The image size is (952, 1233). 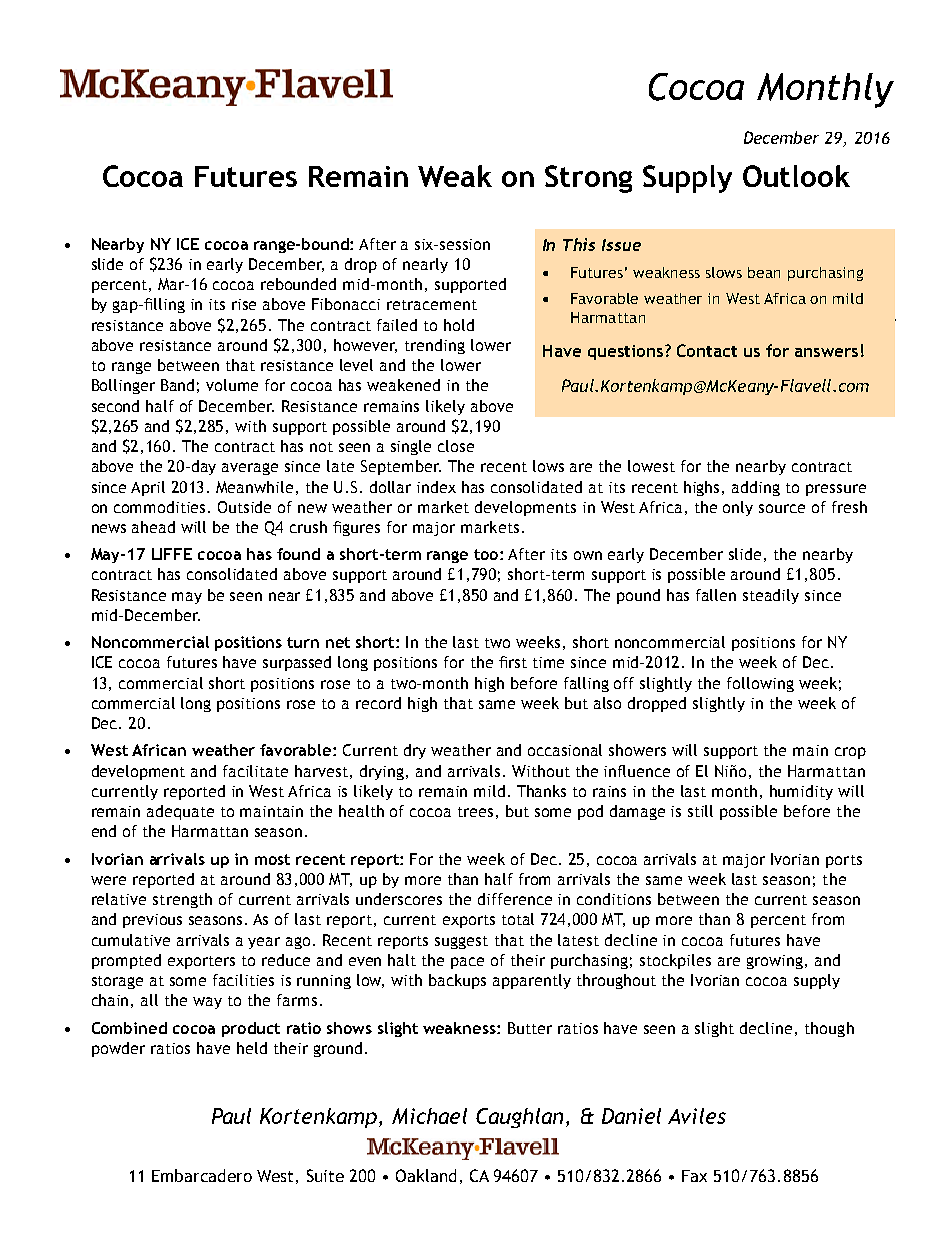 I want to click on first, so click(x=513, y=662).
